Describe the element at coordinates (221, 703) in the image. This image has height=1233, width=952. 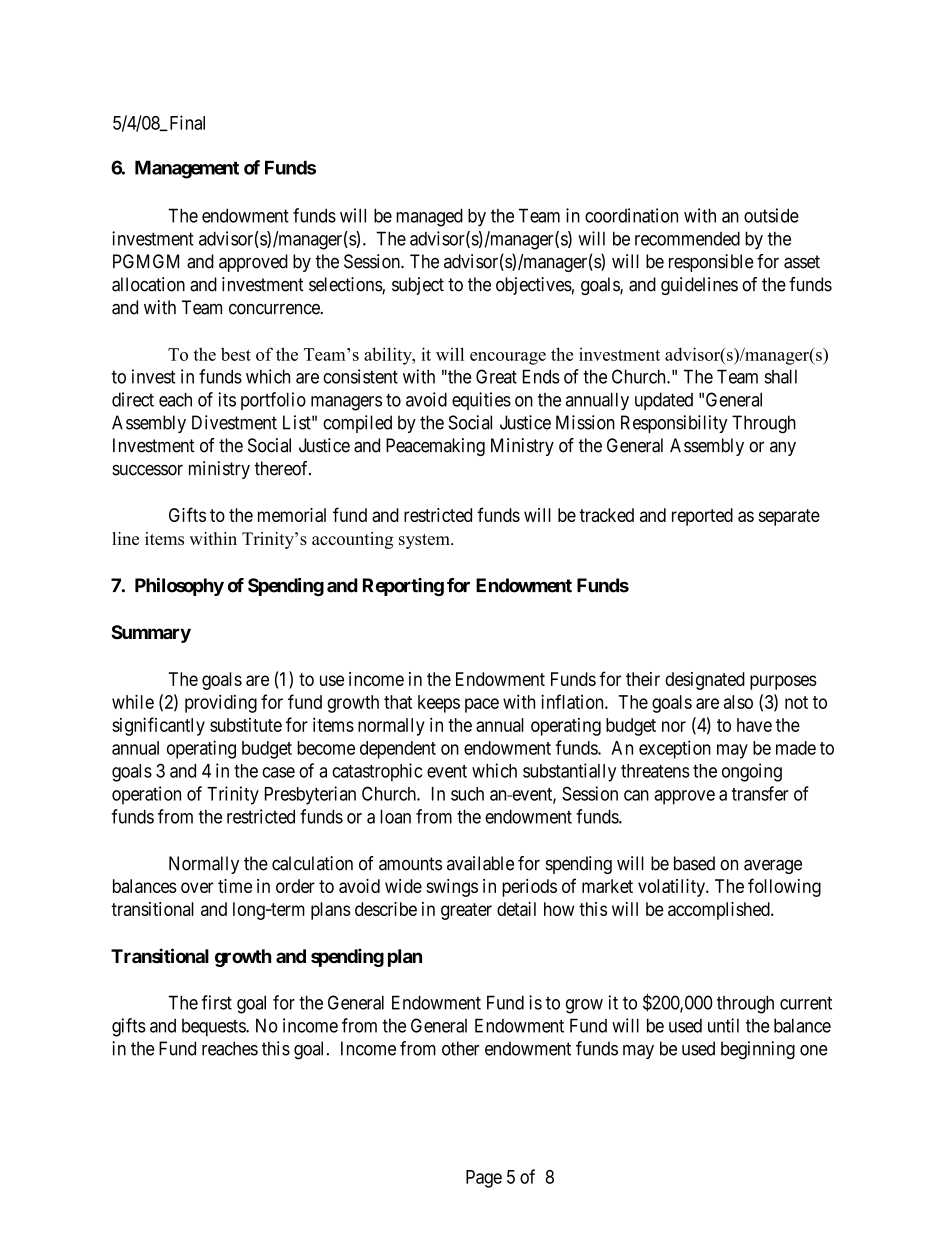
I see `providing` at that location.
